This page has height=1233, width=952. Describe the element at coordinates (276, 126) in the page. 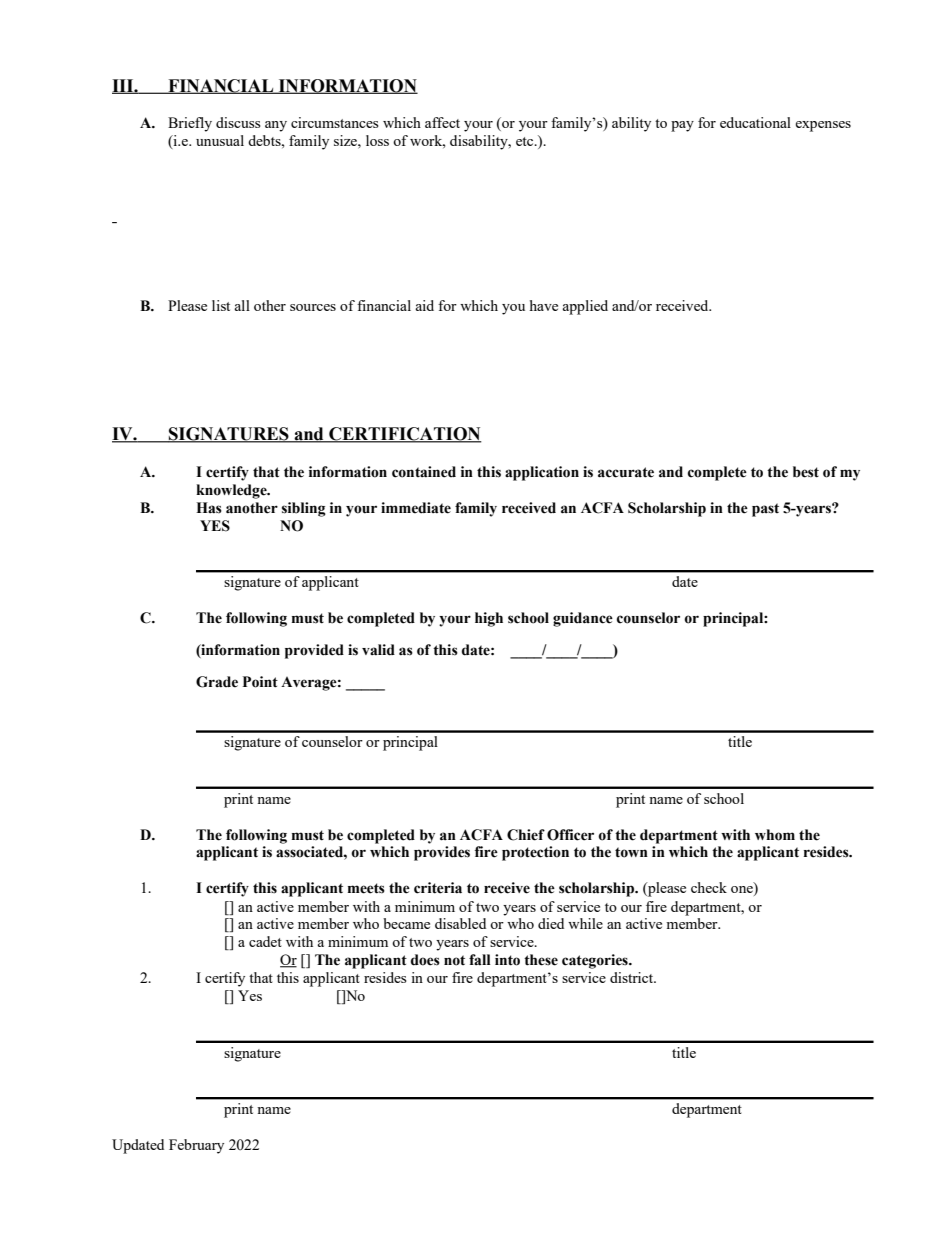

I see `any` at that location.
